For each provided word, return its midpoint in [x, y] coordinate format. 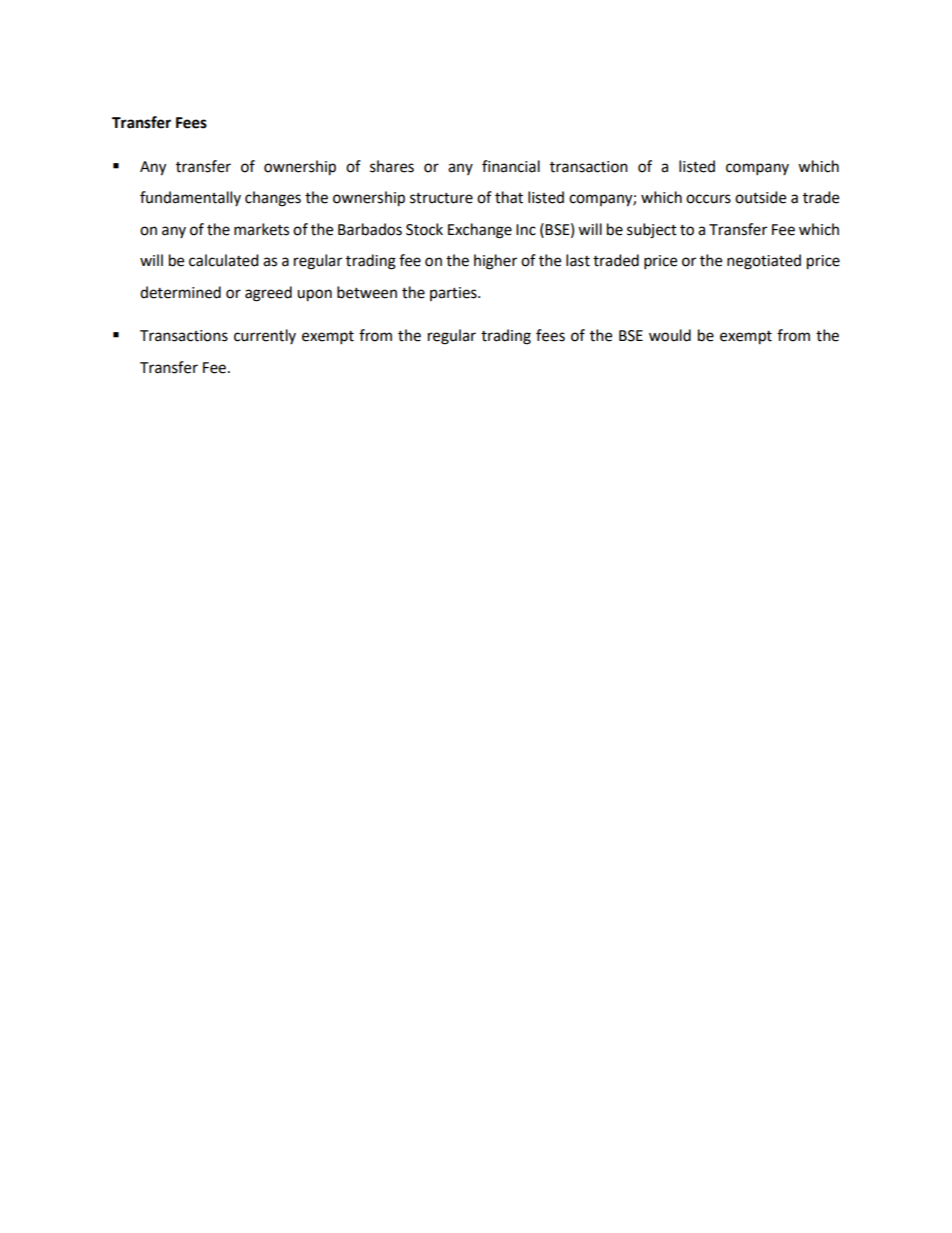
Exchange [480, 231]
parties [454, 294]
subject [652, 231]
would [670, 335]
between [367, 292]
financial [511, 166]
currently [265, 336]
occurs [708, 199]
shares [392, 166]
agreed [268, 294]
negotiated [764, 262]
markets [261, 229]
